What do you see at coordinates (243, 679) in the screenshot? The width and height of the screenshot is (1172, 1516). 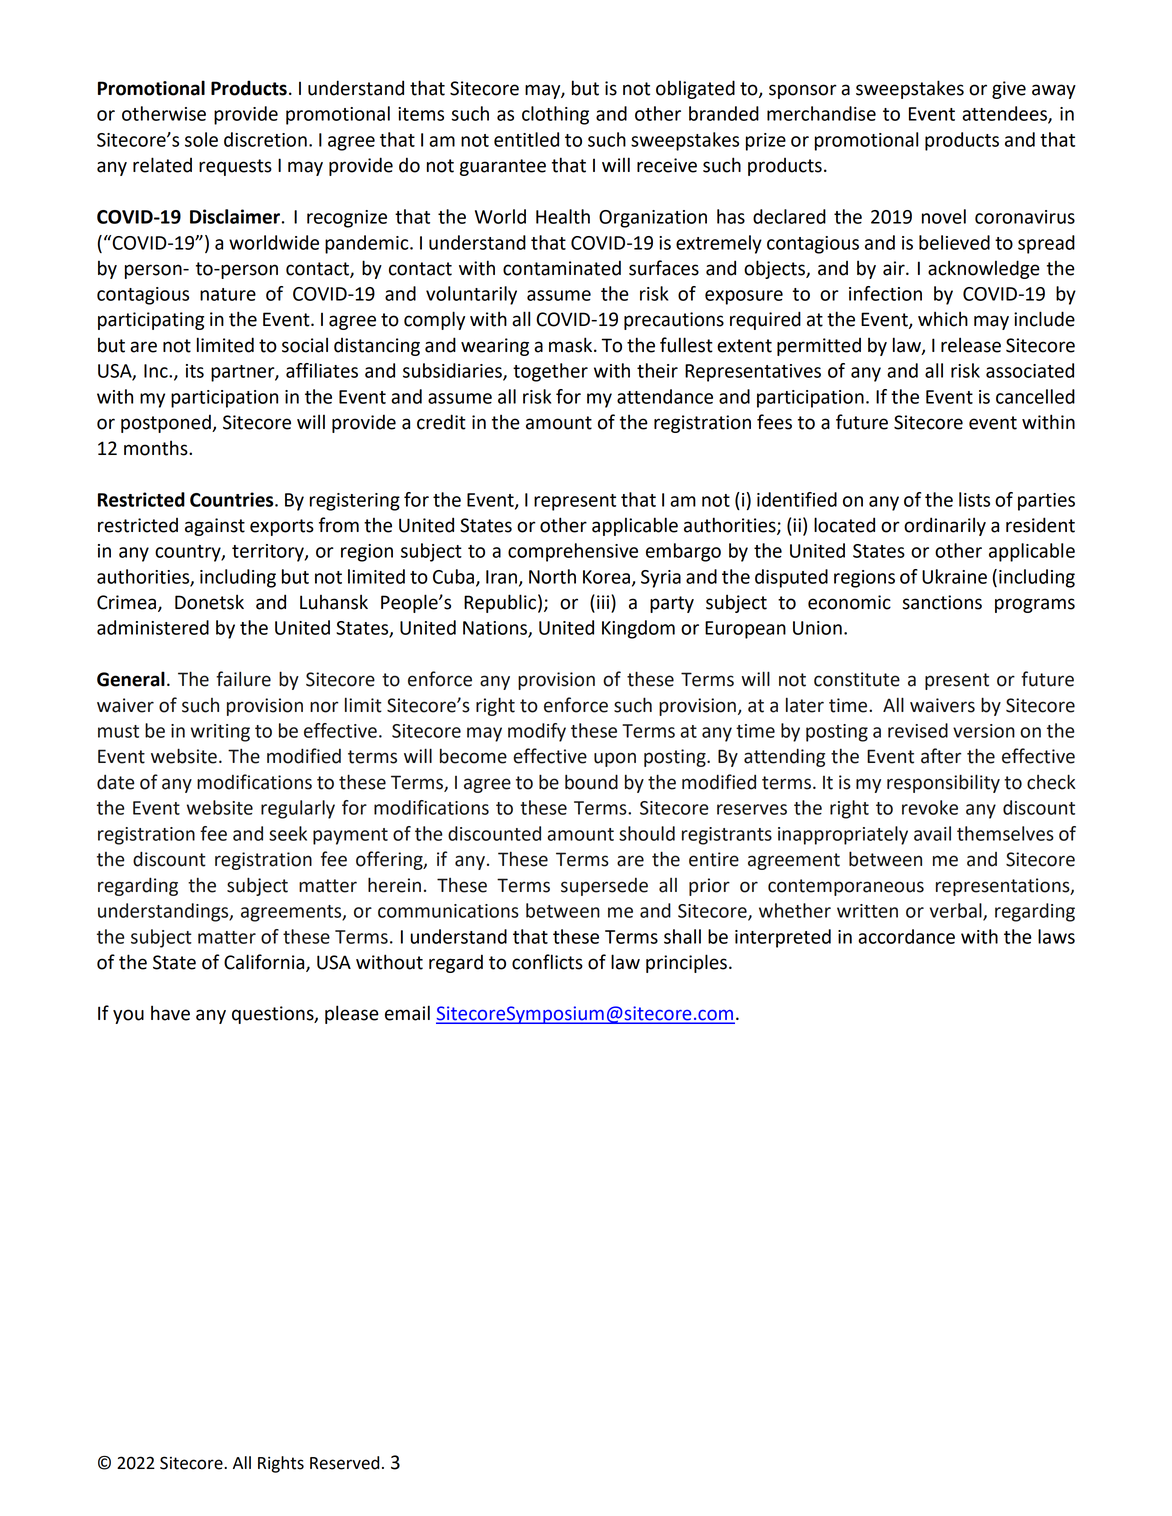 I see `failure` at bounding box center [243, 679].
